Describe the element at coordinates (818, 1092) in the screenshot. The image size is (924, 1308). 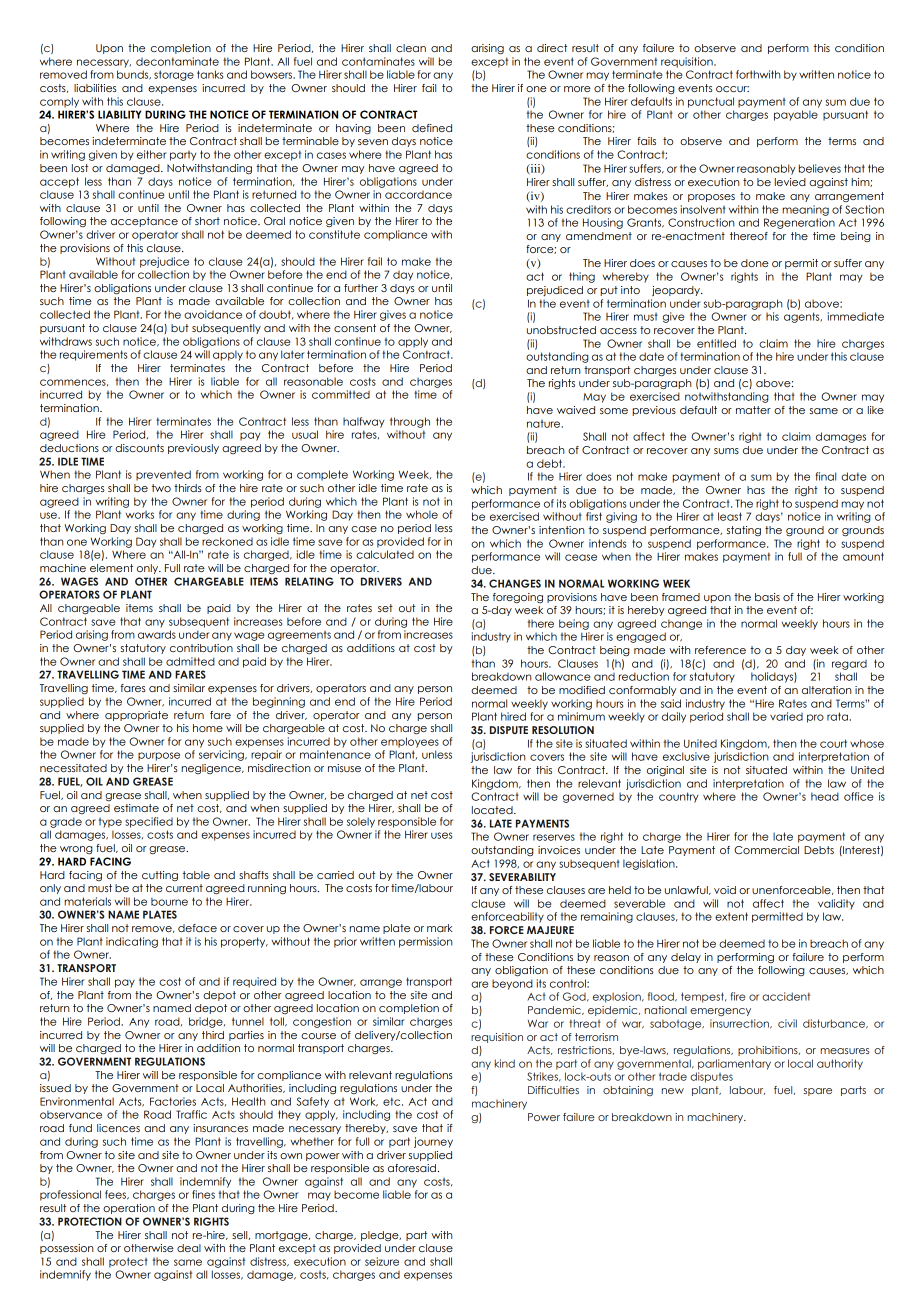
I see `spare` at that location.
